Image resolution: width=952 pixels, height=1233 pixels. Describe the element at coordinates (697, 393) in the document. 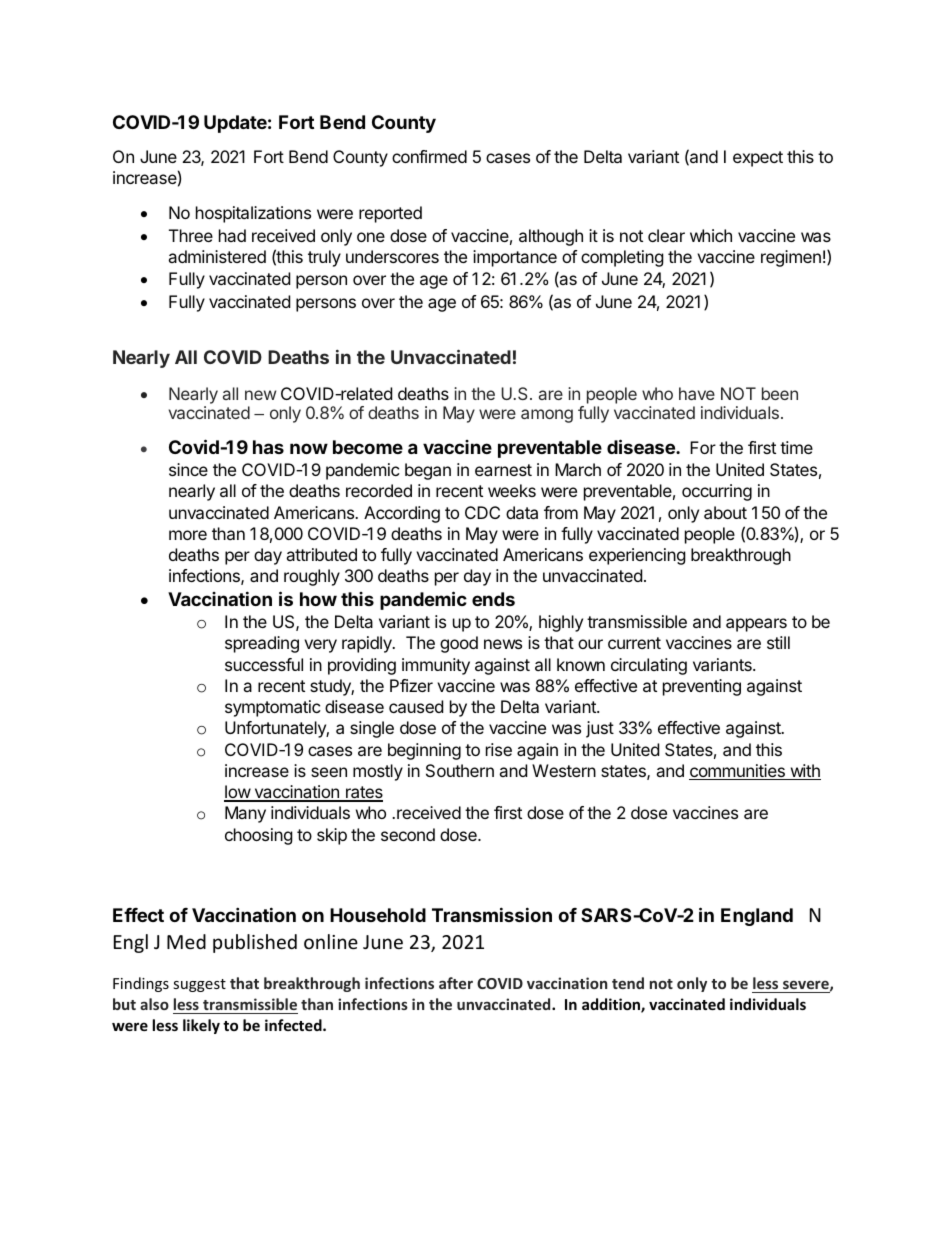

I see `have` at that location.
